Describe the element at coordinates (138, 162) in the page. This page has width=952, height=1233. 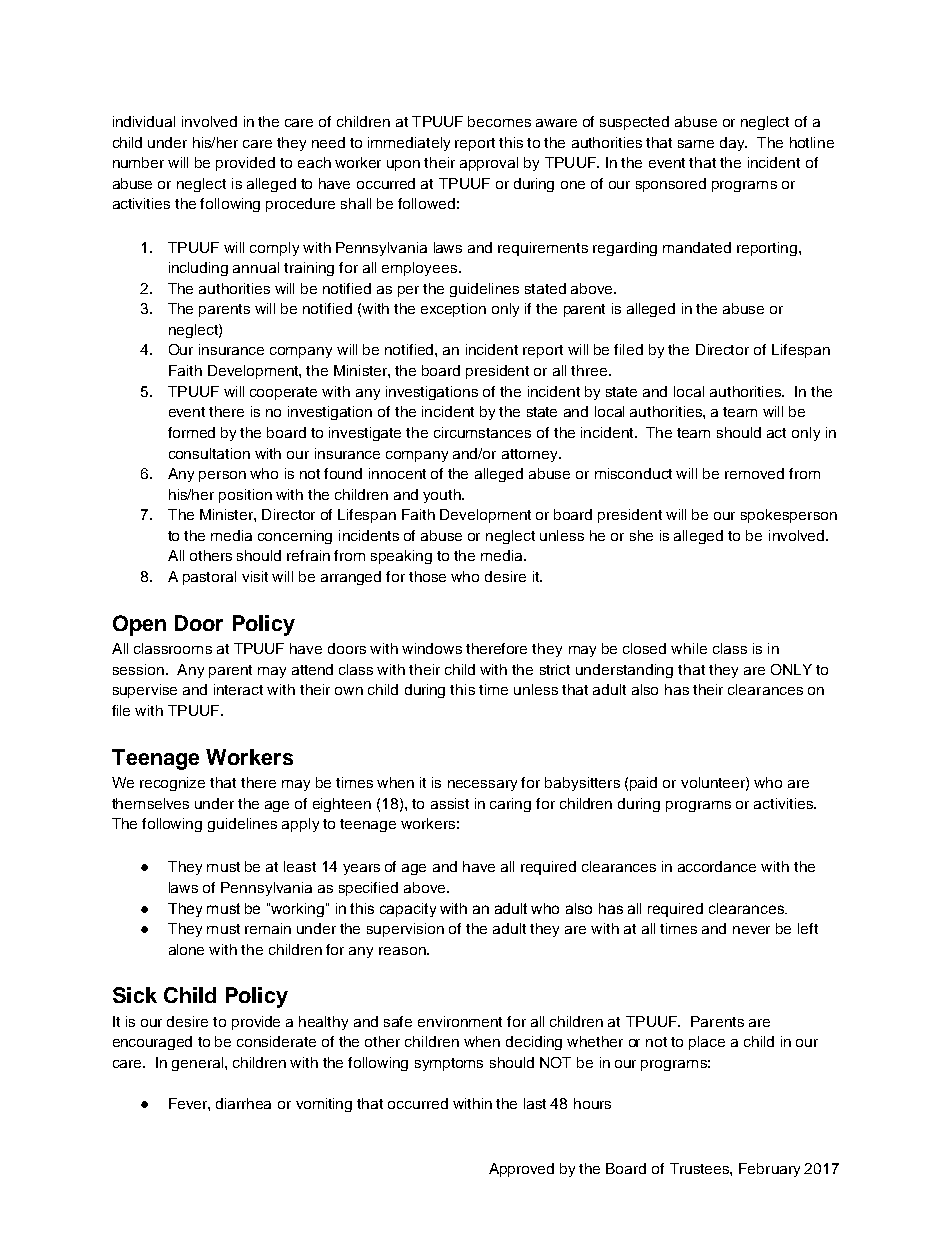
I see `number` at that location.
